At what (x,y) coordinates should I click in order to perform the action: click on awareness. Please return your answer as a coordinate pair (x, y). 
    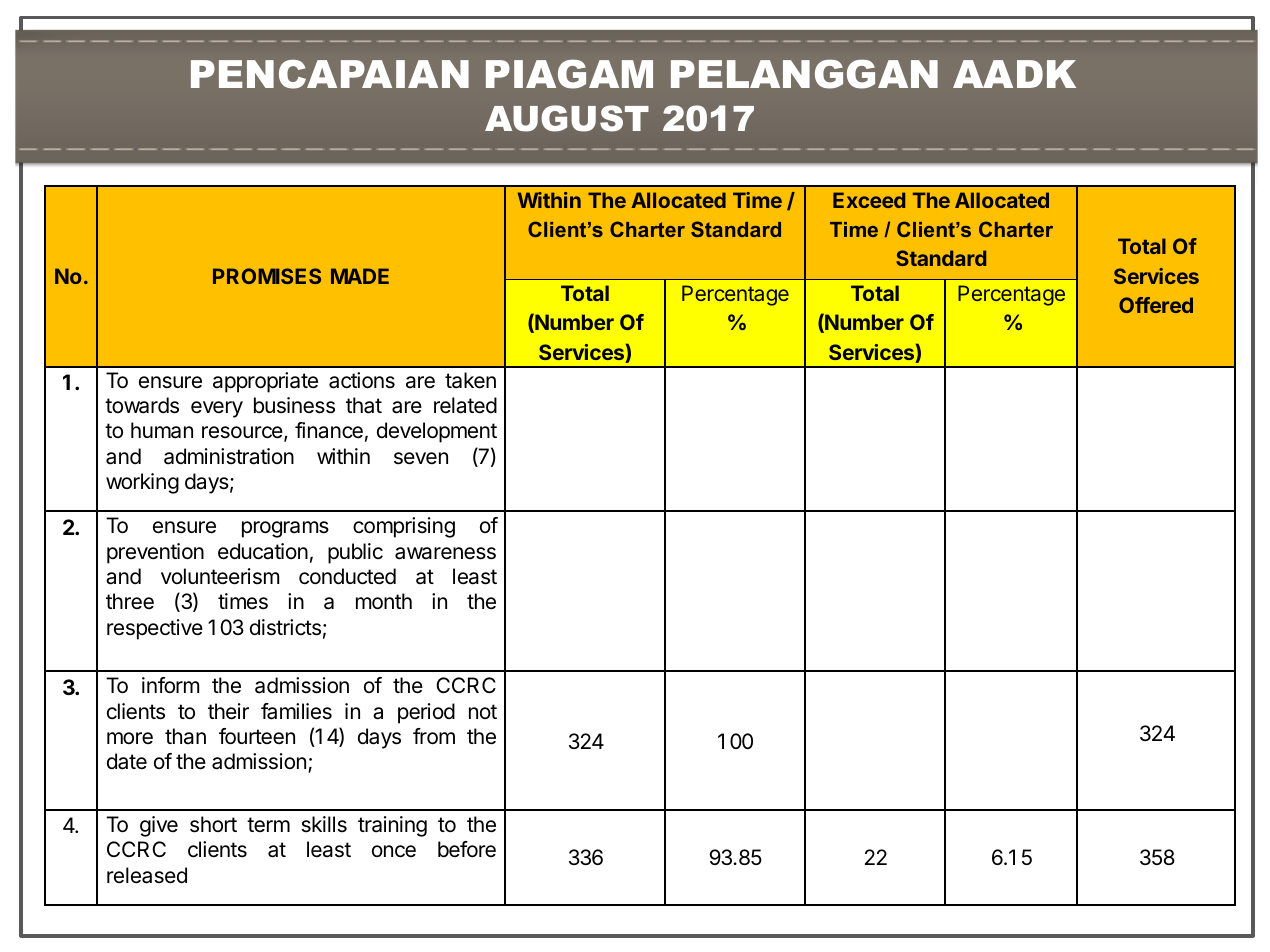
    Looking at the image, I should click on (445, 553).
